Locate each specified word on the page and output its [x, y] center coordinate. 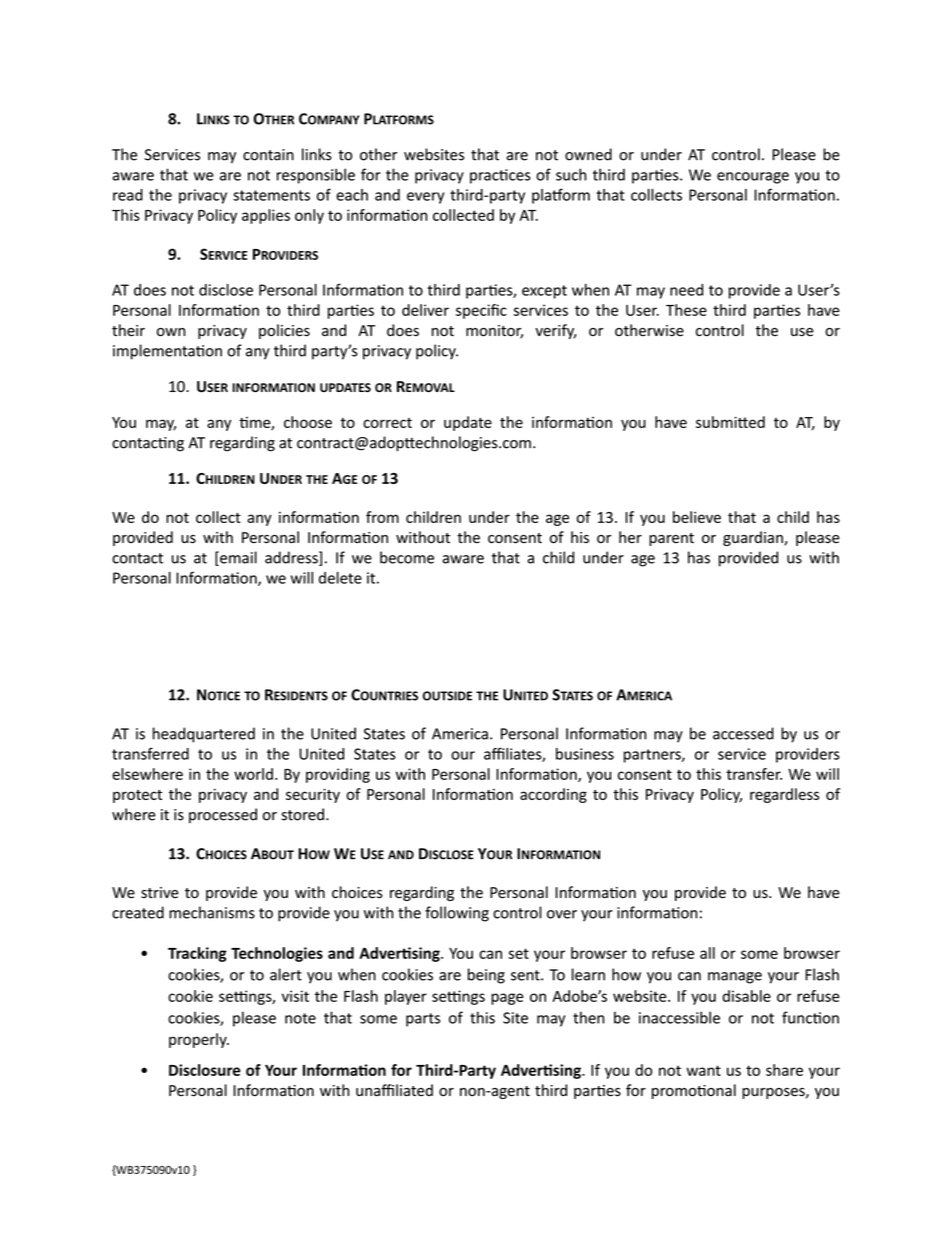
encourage [753, 178]
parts [423, 1020]
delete [340, 578]
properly [199, 1040]
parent [671, 539]
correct [387, 423]
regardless [784, 795]
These [686, 310]
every [425, 198]
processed [223, 815]
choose [308, 422]
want [703, 1070]
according [553, 795]
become [407, 557]
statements [271, 195]
